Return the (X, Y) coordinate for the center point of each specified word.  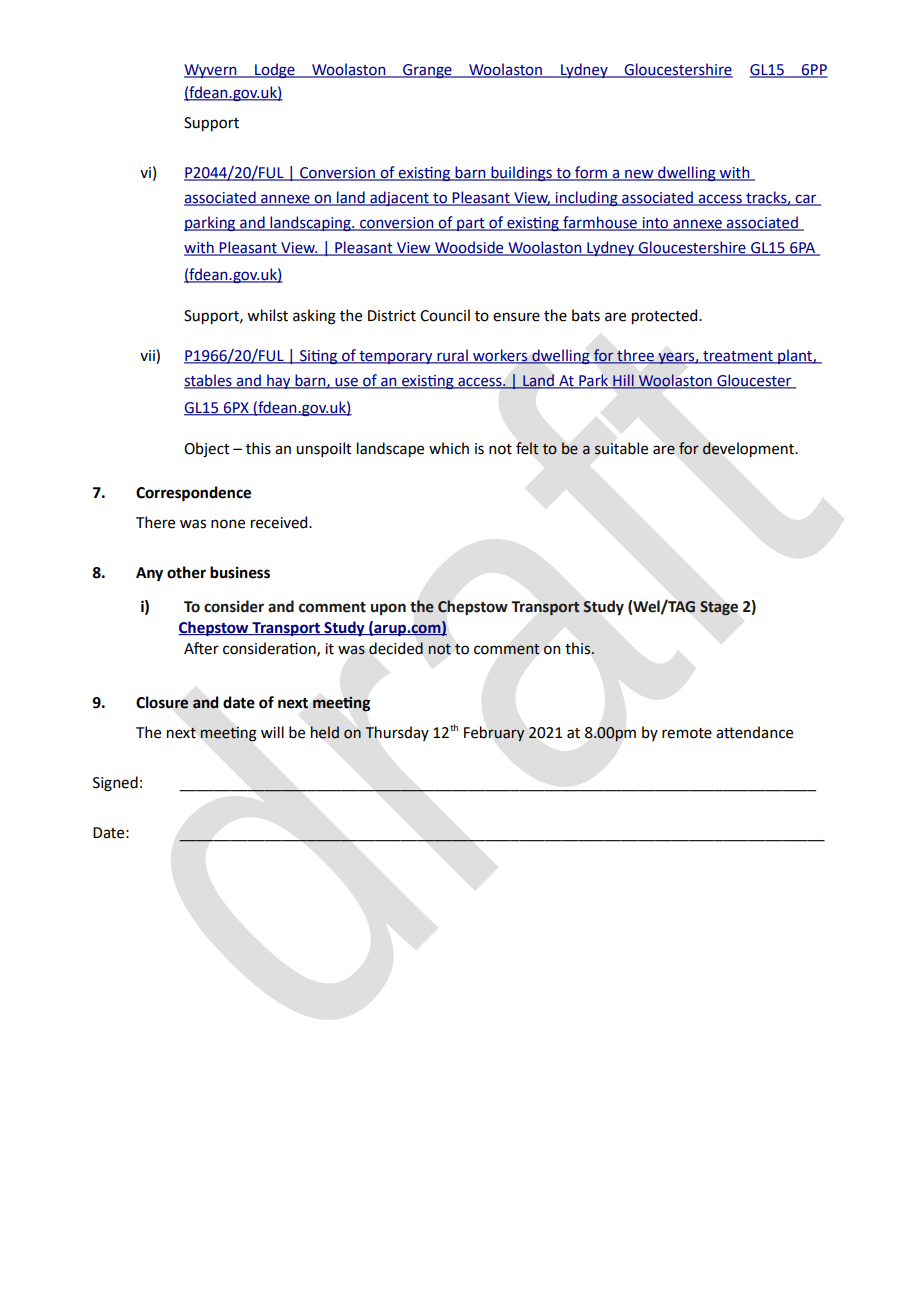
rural (452, 356)
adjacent (399, 198)
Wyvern (211, 71)
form (591, 173)
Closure (162, 702)
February (494, 733)
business (240, 572)
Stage (719, 608)
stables (209, 381)
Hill (623, 381)
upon (388, 609)
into (655, 224)
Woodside (469, 248)
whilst (267, 315)
